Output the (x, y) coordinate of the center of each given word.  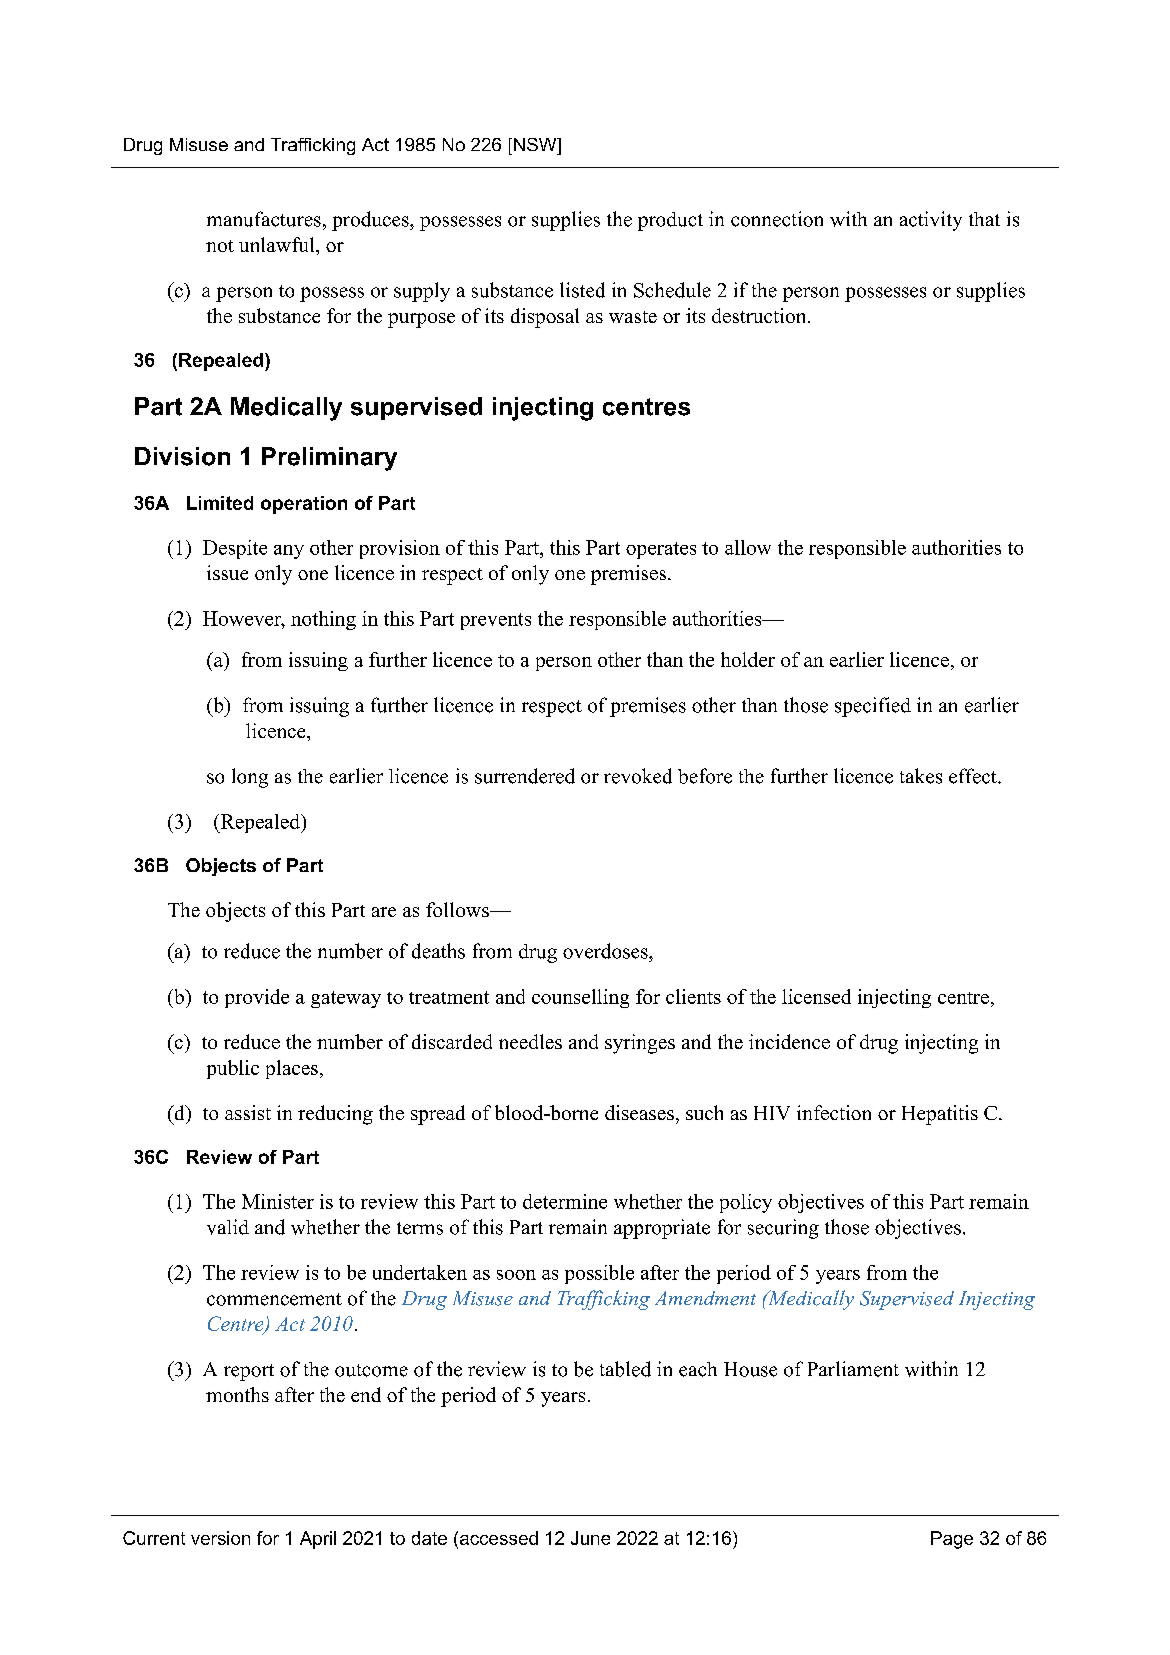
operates (661, 550)
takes (921, 776)
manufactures (264, 219)
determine (565, 1201)
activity (931, 221)
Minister (278, 1201)
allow (748, 547)
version (220, 1538)
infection (834, 1112)
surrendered (525, 776)
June (590, 1538)
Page (952, 1540)
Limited (220, 503)
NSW (536, 144)
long (250, 778)
